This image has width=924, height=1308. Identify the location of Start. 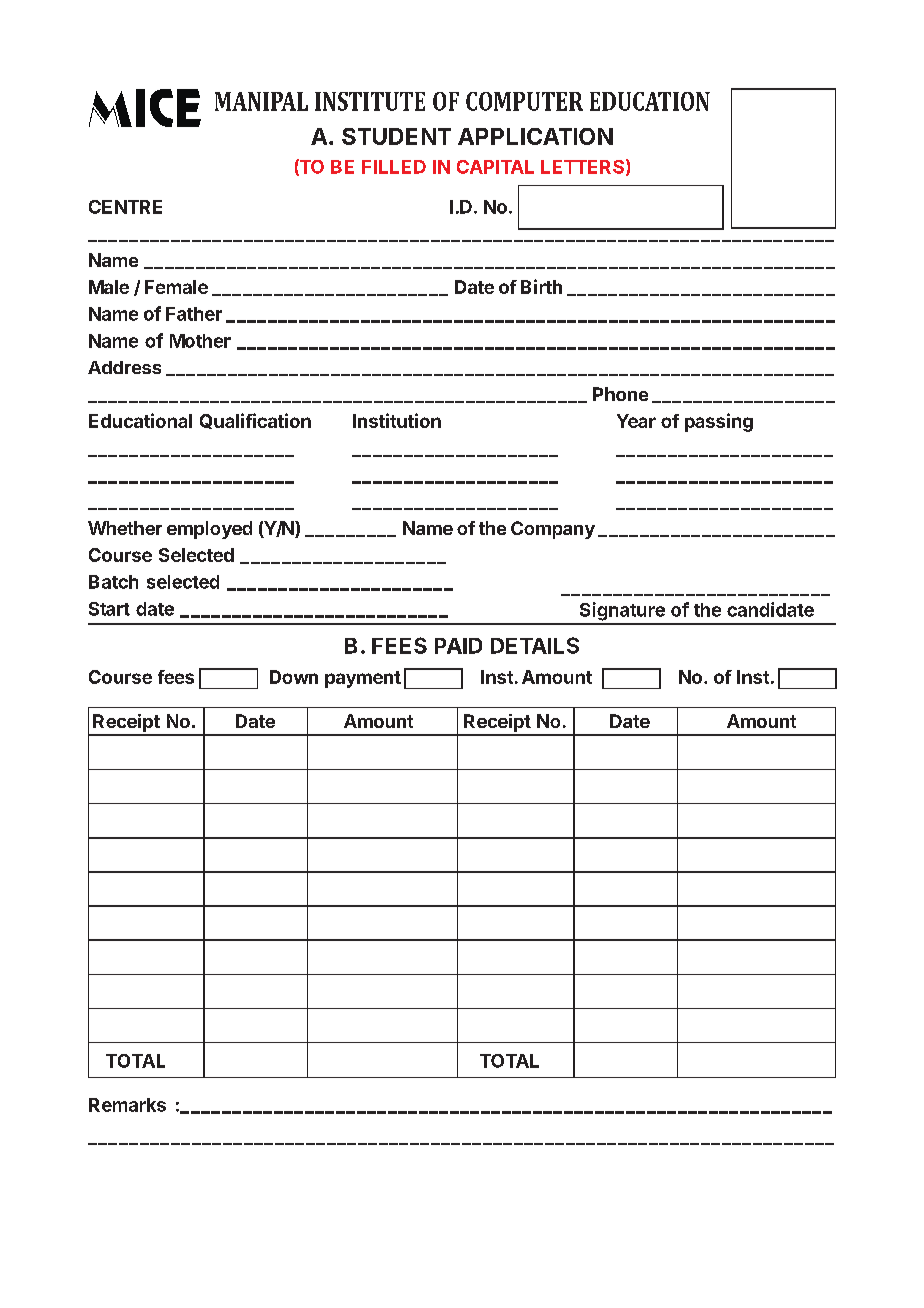
(109, 609).
